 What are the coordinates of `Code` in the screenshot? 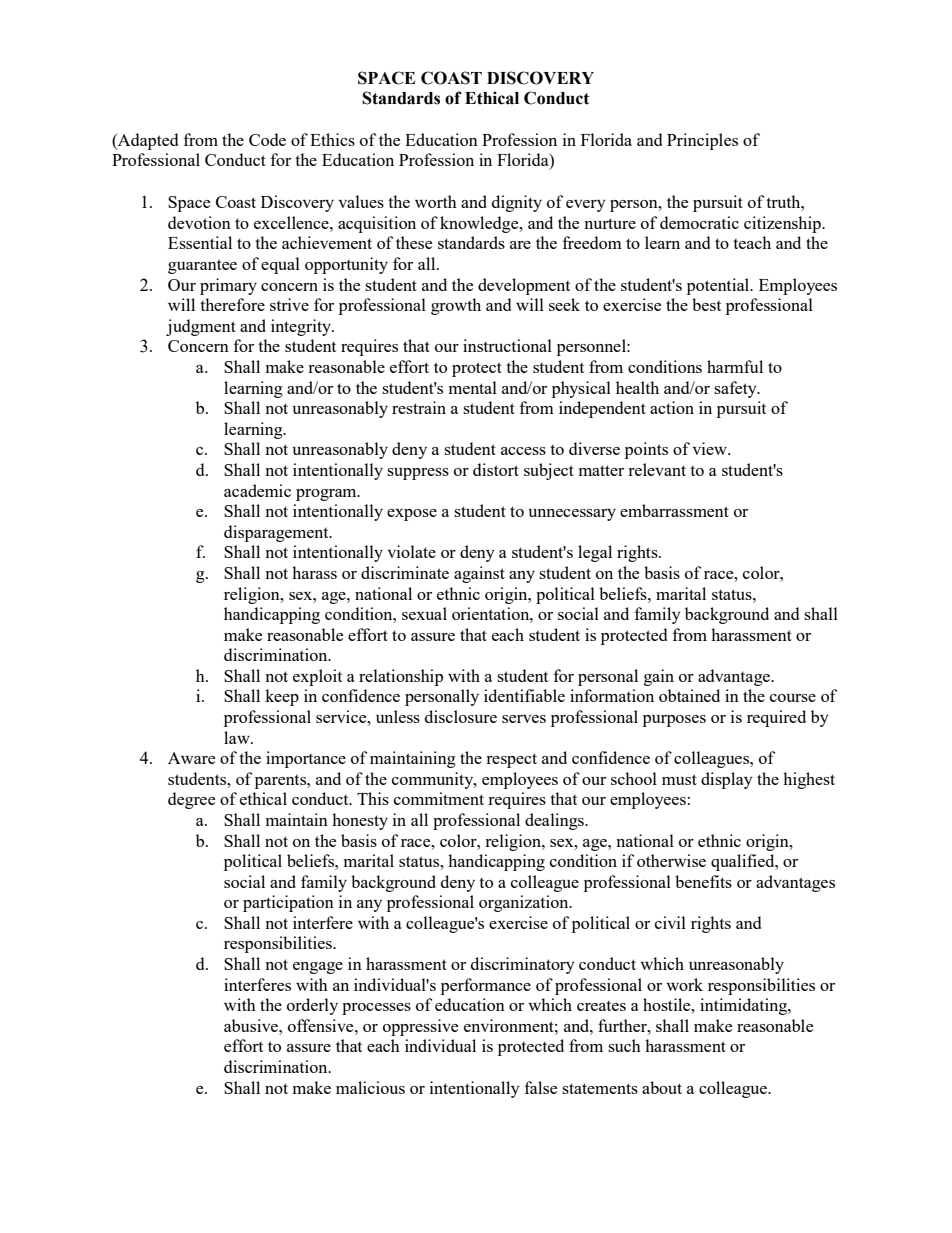 It's located at (267, 139).
